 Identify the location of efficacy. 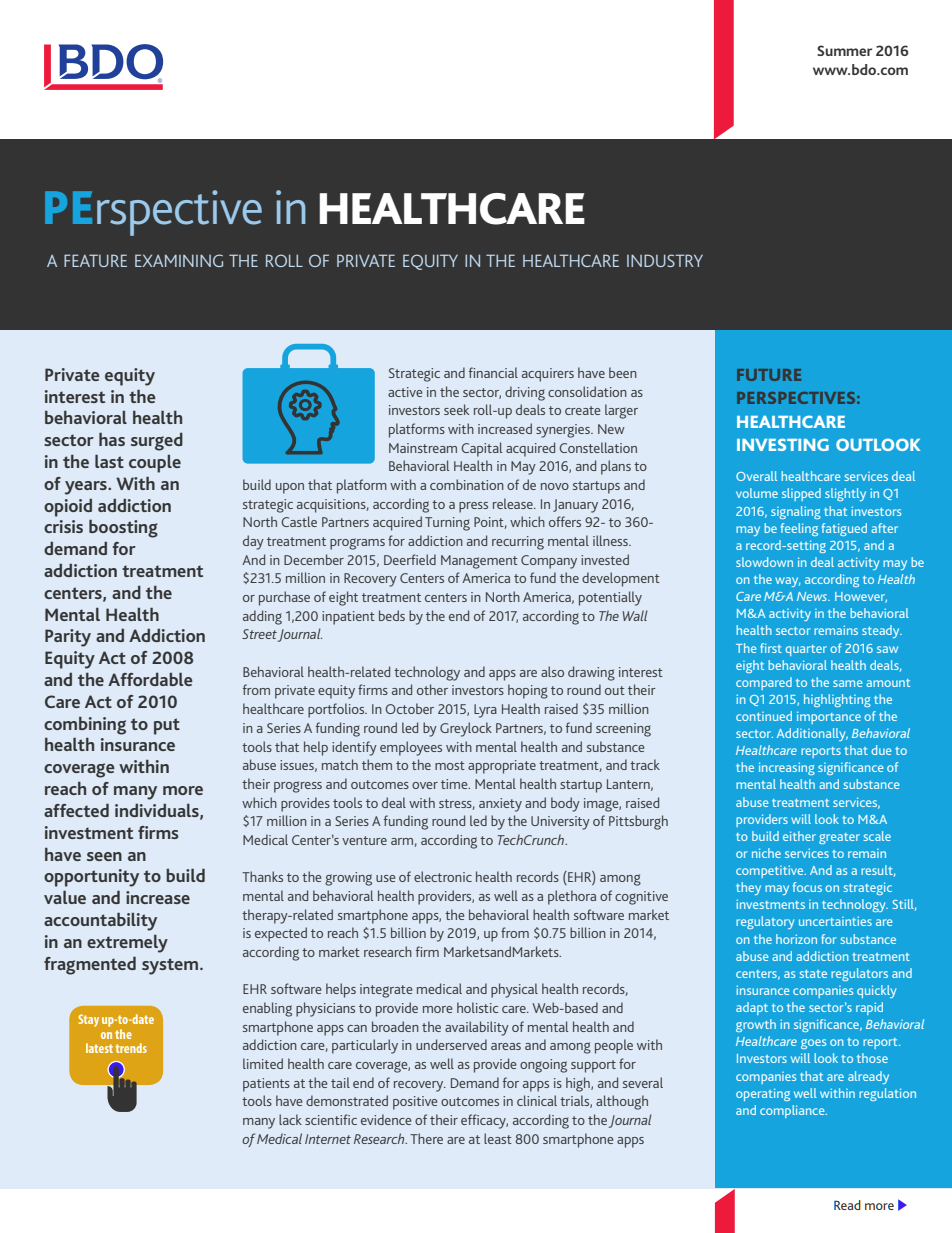
(484, 1121).
